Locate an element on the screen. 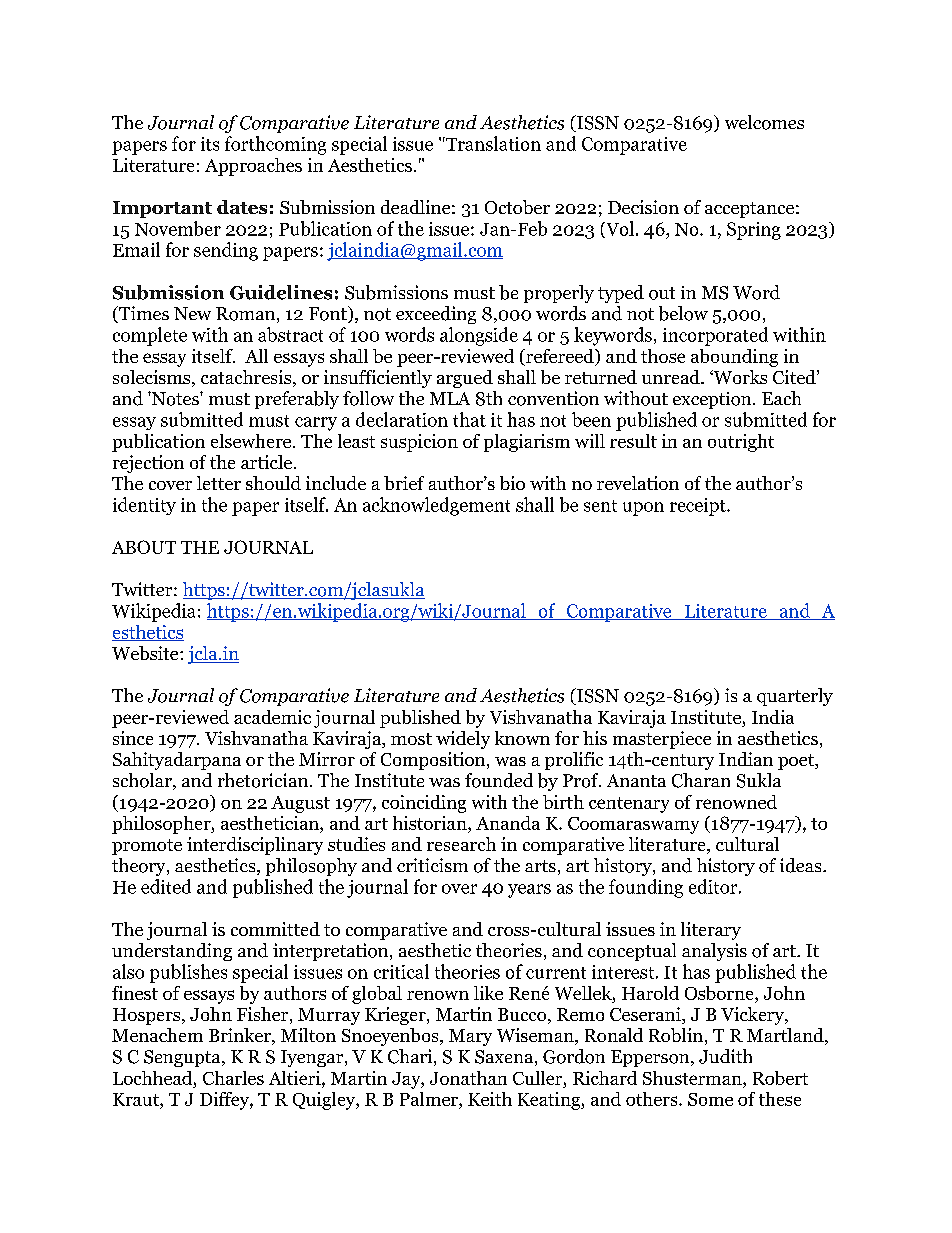 This screenshot has height=1233, width=952. Charles is located at coordinates (233, 1078).
